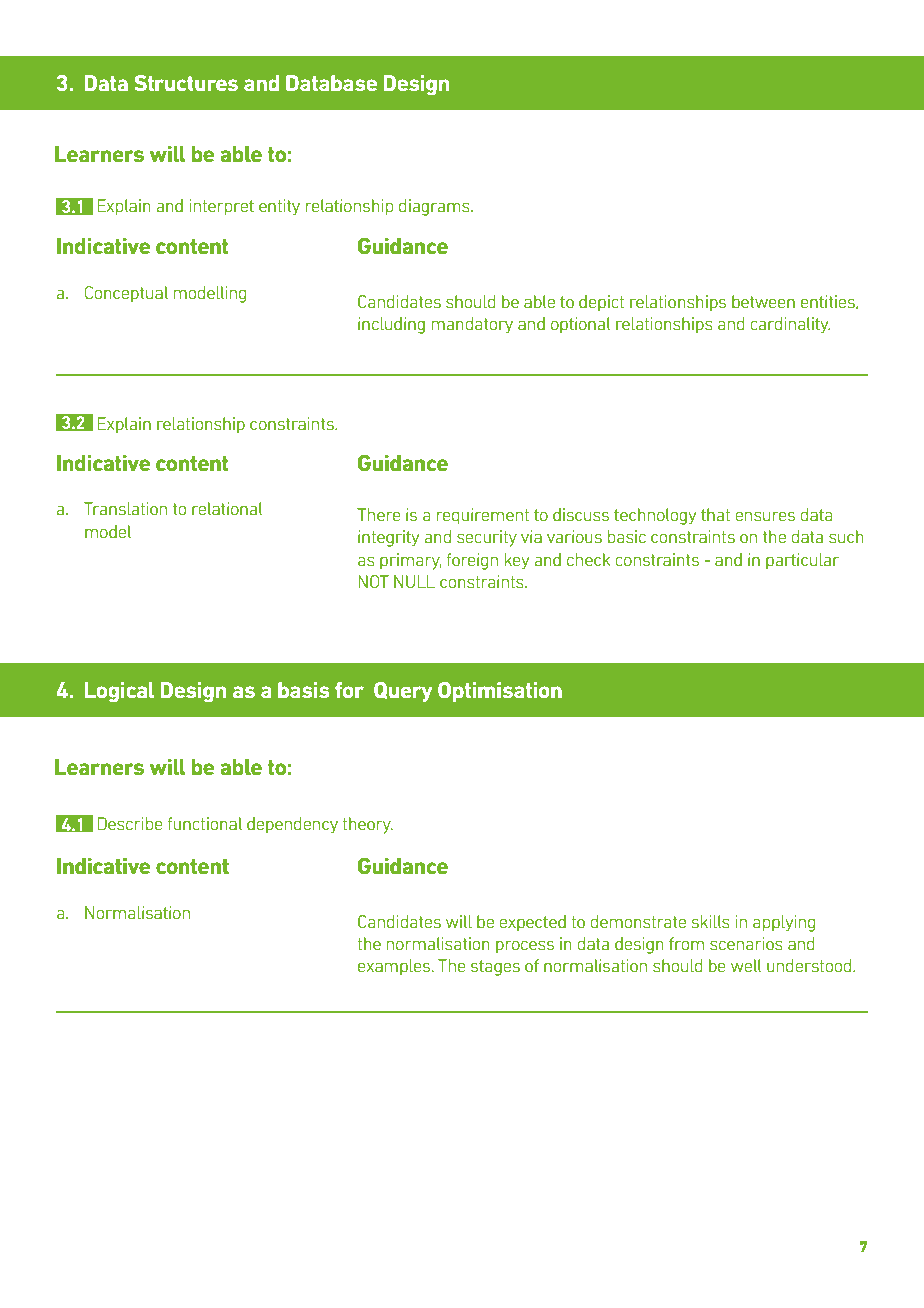 This screenshot has width=924, height=1308. I want to click on diagrams, so click(435, 207).
